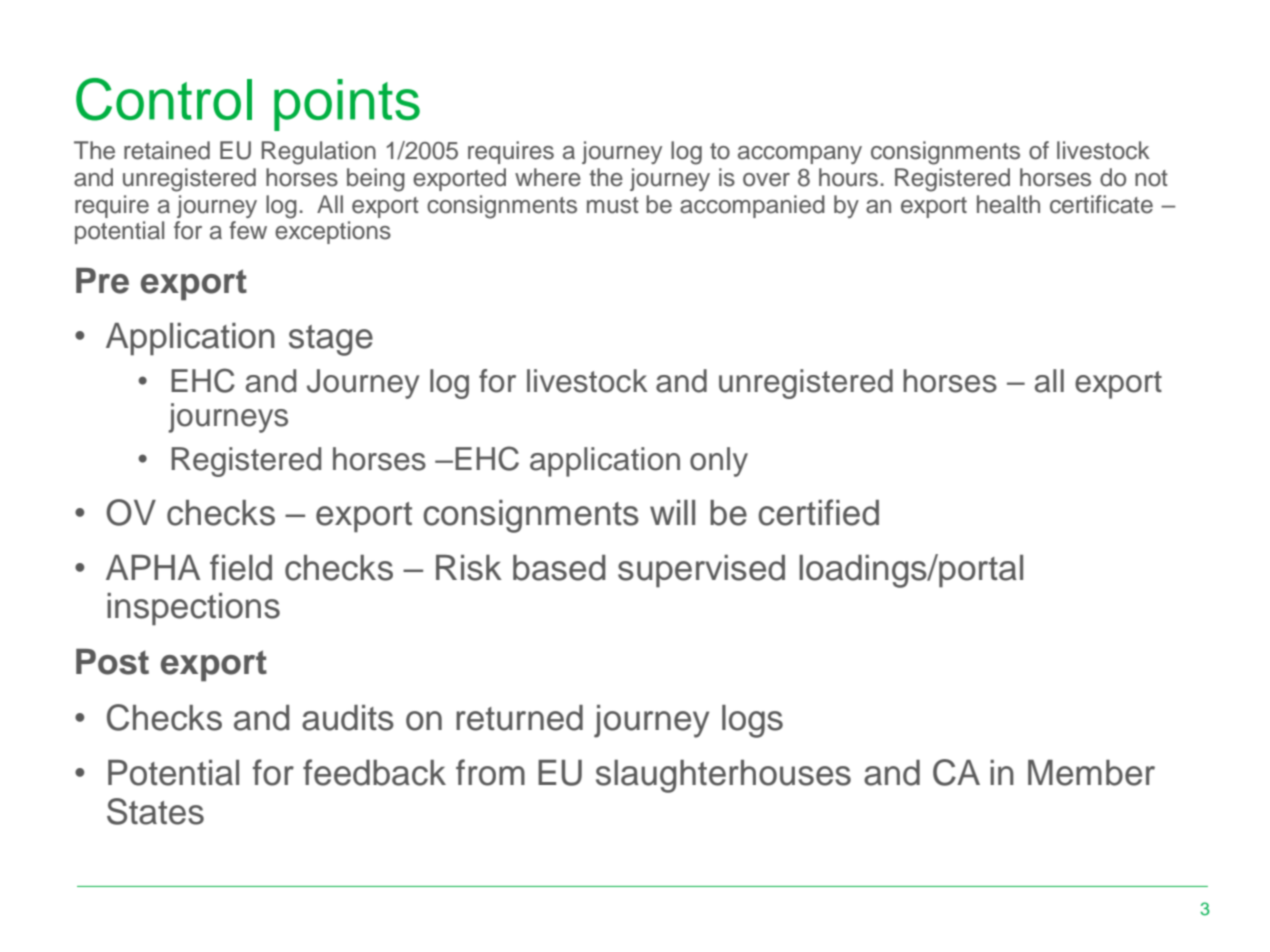 The height and width of the screenshot is (952, 1270). What do you see at coordinates (164, 99) in the screenshot?
I see `Control` at bounding box center [164, 99].
